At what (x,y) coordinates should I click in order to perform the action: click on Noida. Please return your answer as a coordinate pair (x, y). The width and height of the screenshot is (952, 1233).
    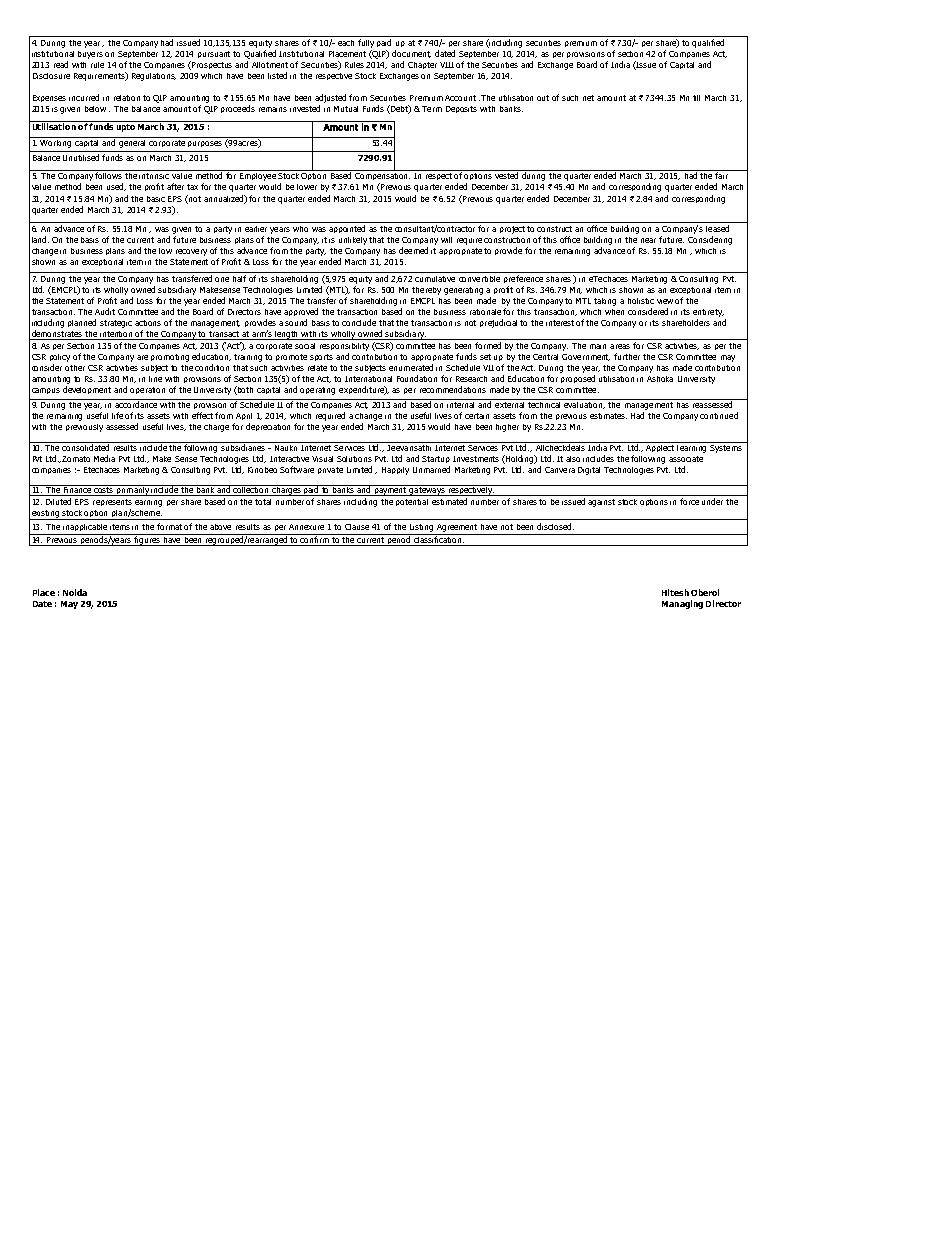
    Looking at the image, I should click on (75, 592).
